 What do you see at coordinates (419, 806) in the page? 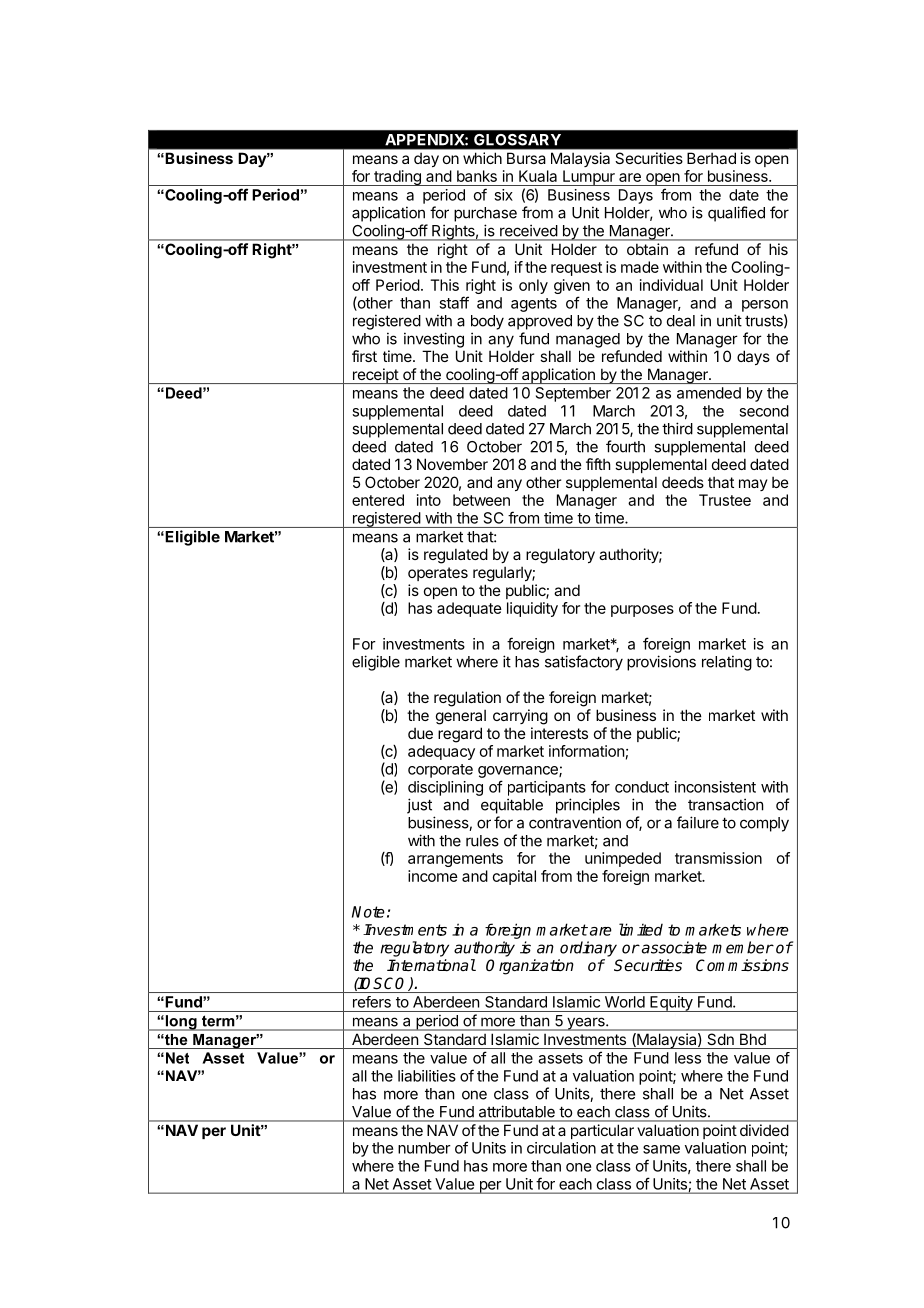
I see `just` at bounding box center [419, 806].
